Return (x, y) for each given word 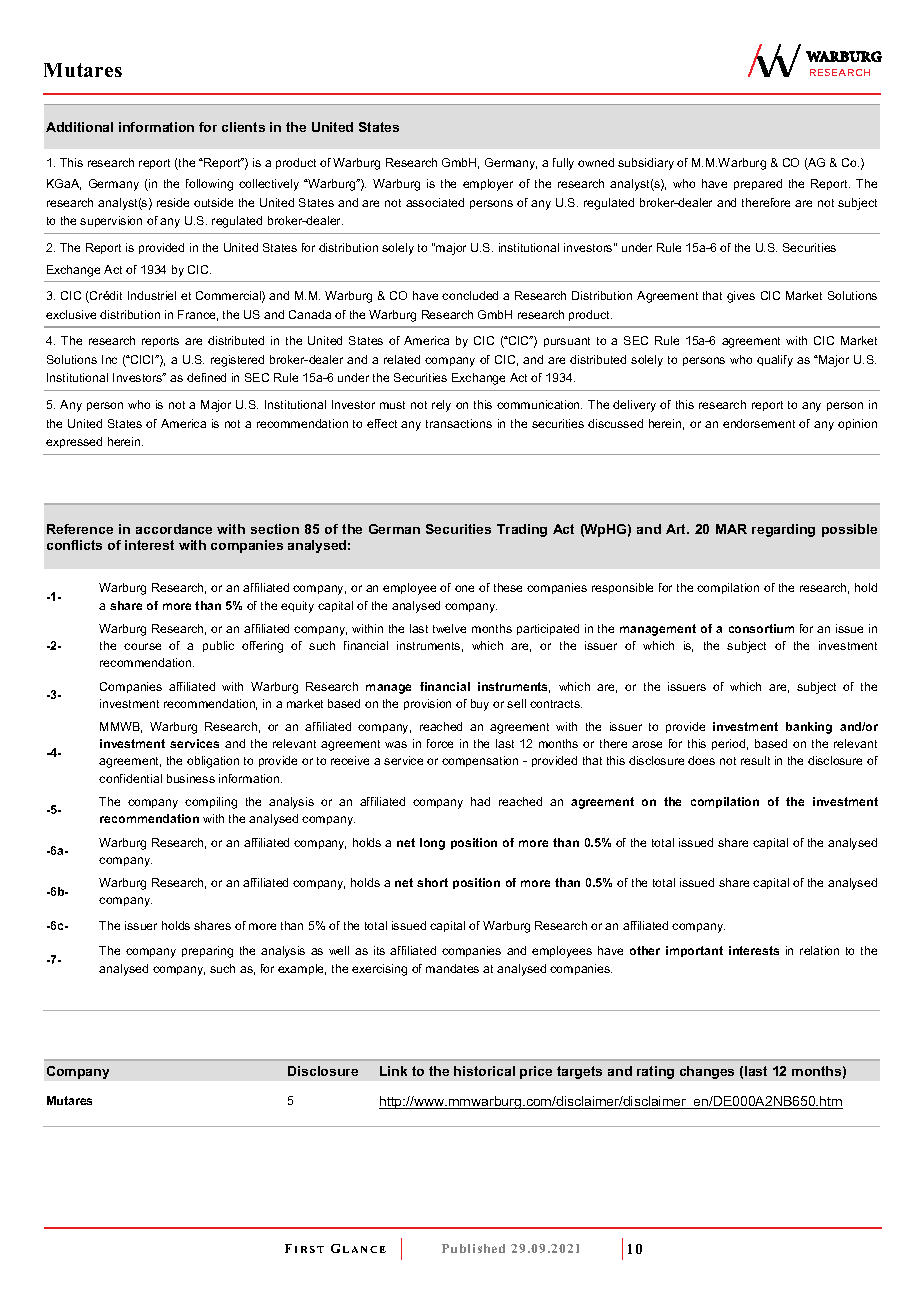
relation (819, 950)
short (432, 882)
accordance (174, 529)
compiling (211, 803)
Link (393, 1071)
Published (473, 1248)
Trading (522, 530)
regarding (783, 530)
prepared (758, 184)
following (209, 185)
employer (488, 185)
